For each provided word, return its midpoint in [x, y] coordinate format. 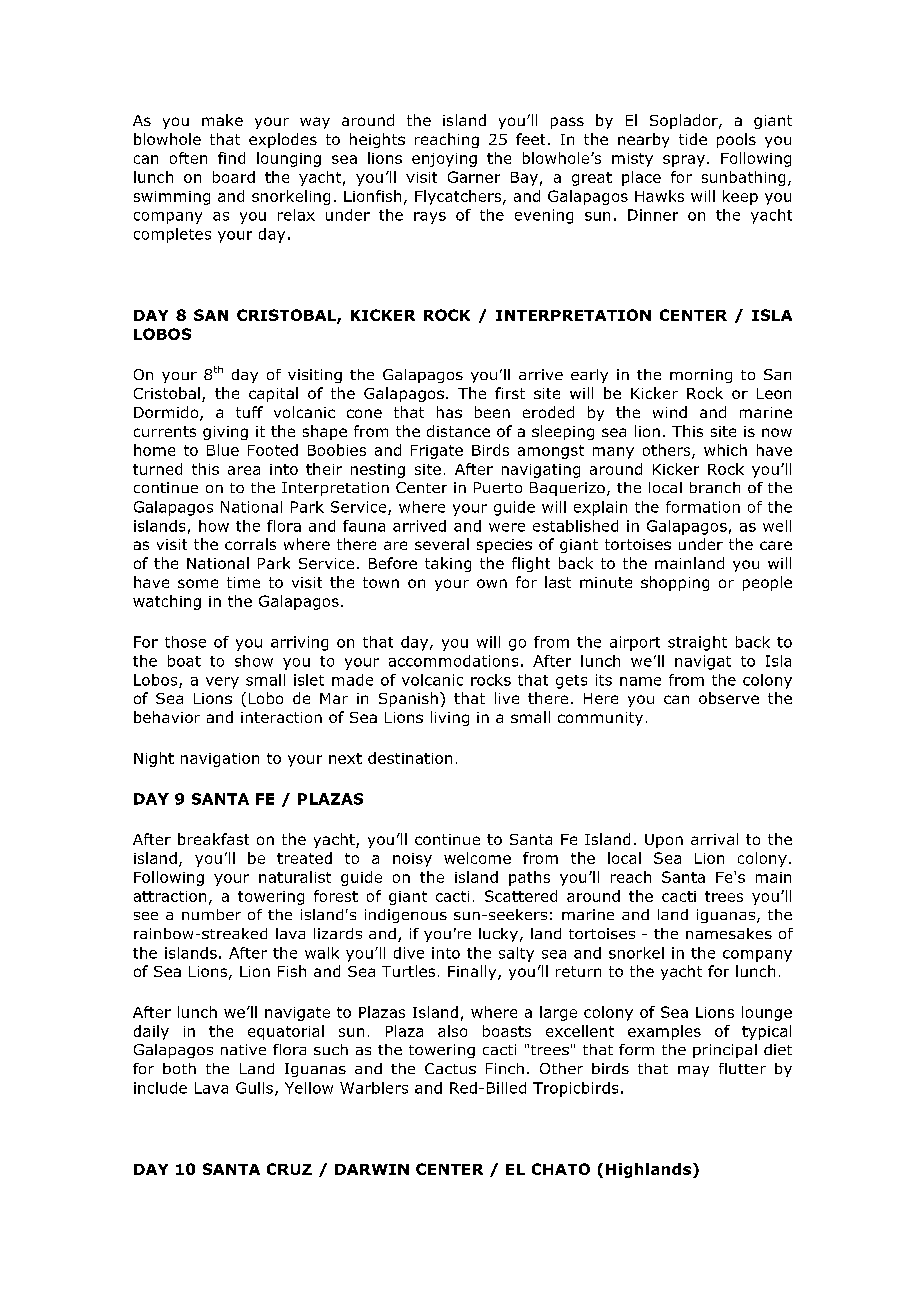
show [254, 661]
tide [693, 139]
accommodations [453, 661]
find [231, 158]
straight [697, 643]
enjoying [444, 160]
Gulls [254, 1088]
